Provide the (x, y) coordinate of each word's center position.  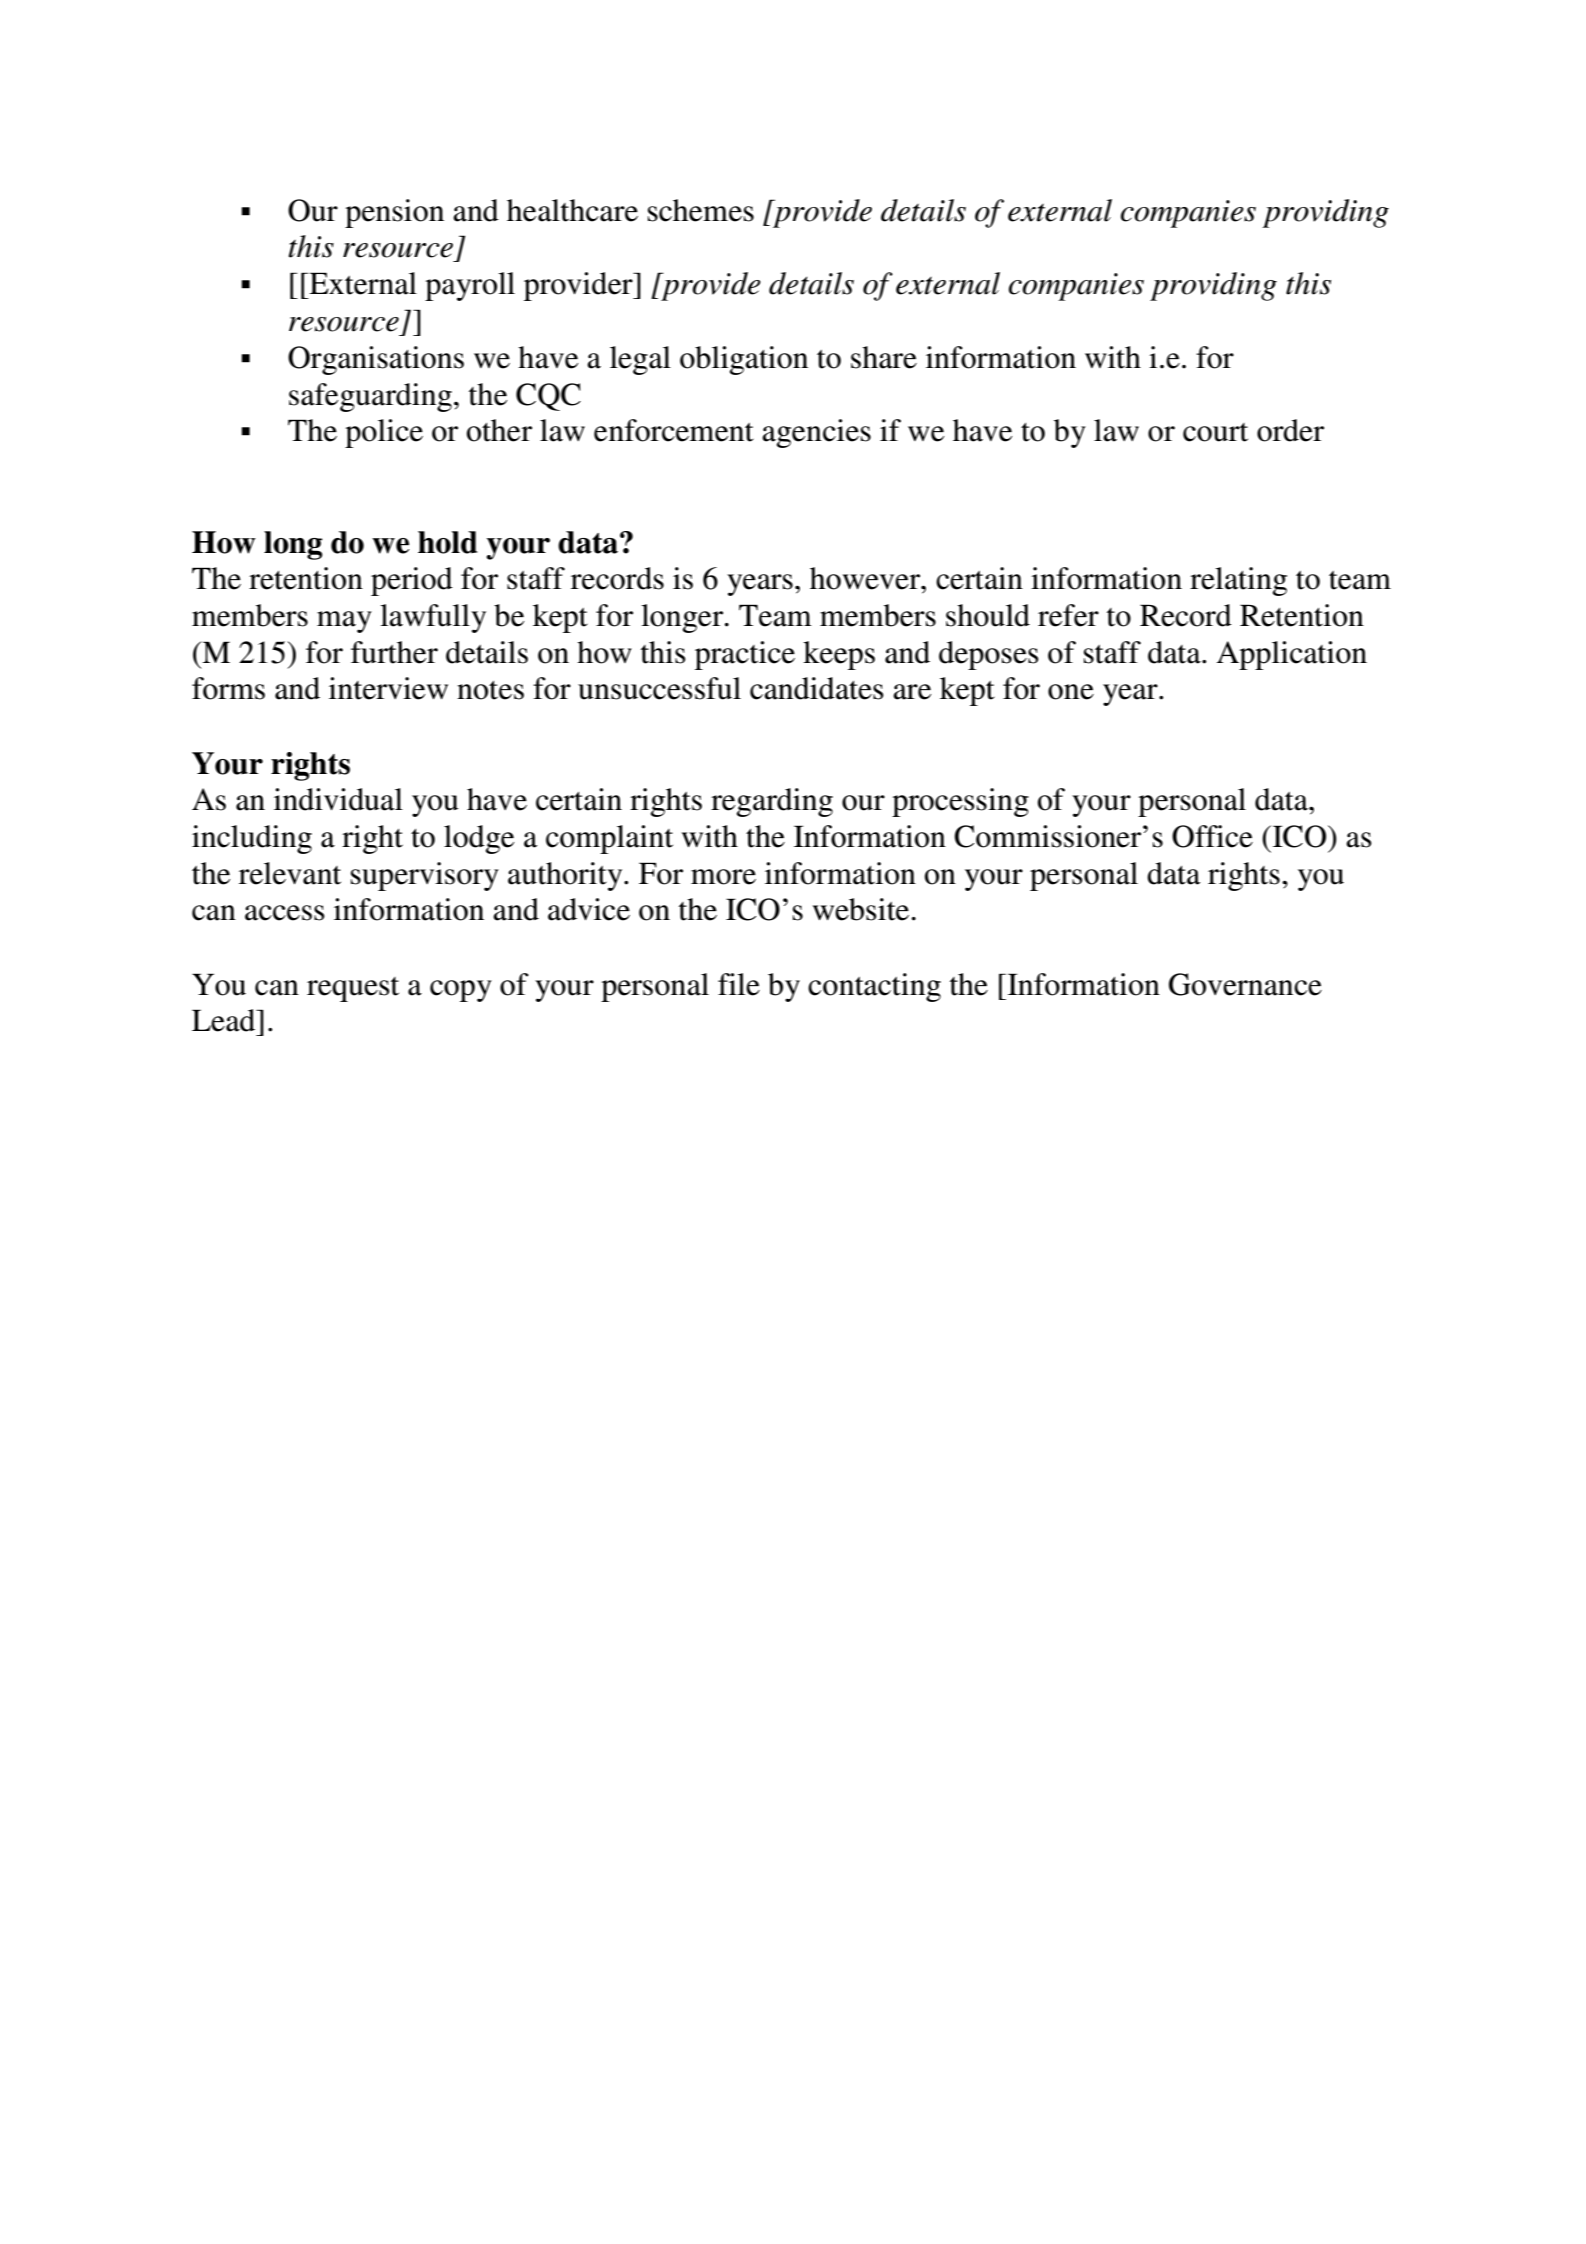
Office (1212, 836)
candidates (817, 688)
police (384, 433)
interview (388, 688)
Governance (1245, 984)
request (353, 989)
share (884, 357)
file (739, 984)
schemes (701, 210)
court (1215, 432)
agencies (816, 433)
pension (394, 213)
